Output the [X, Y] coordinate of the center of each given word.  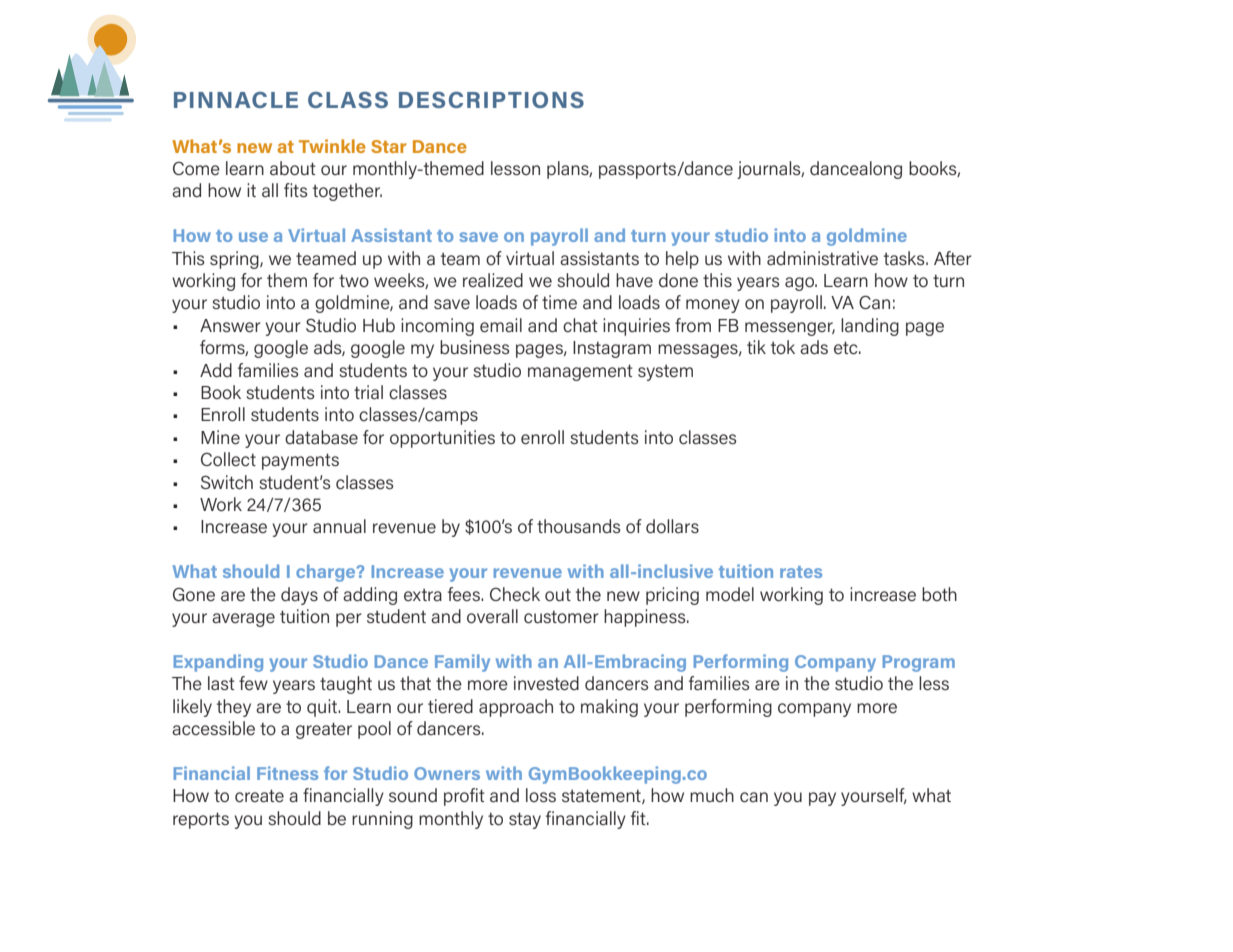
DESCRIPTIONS [491, 100]
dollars [672, 526]
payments [300, 461]
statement [602, 796]
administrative [822, 258]
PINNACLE [236, 100]
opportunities [442, 439]
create [259, 796]
